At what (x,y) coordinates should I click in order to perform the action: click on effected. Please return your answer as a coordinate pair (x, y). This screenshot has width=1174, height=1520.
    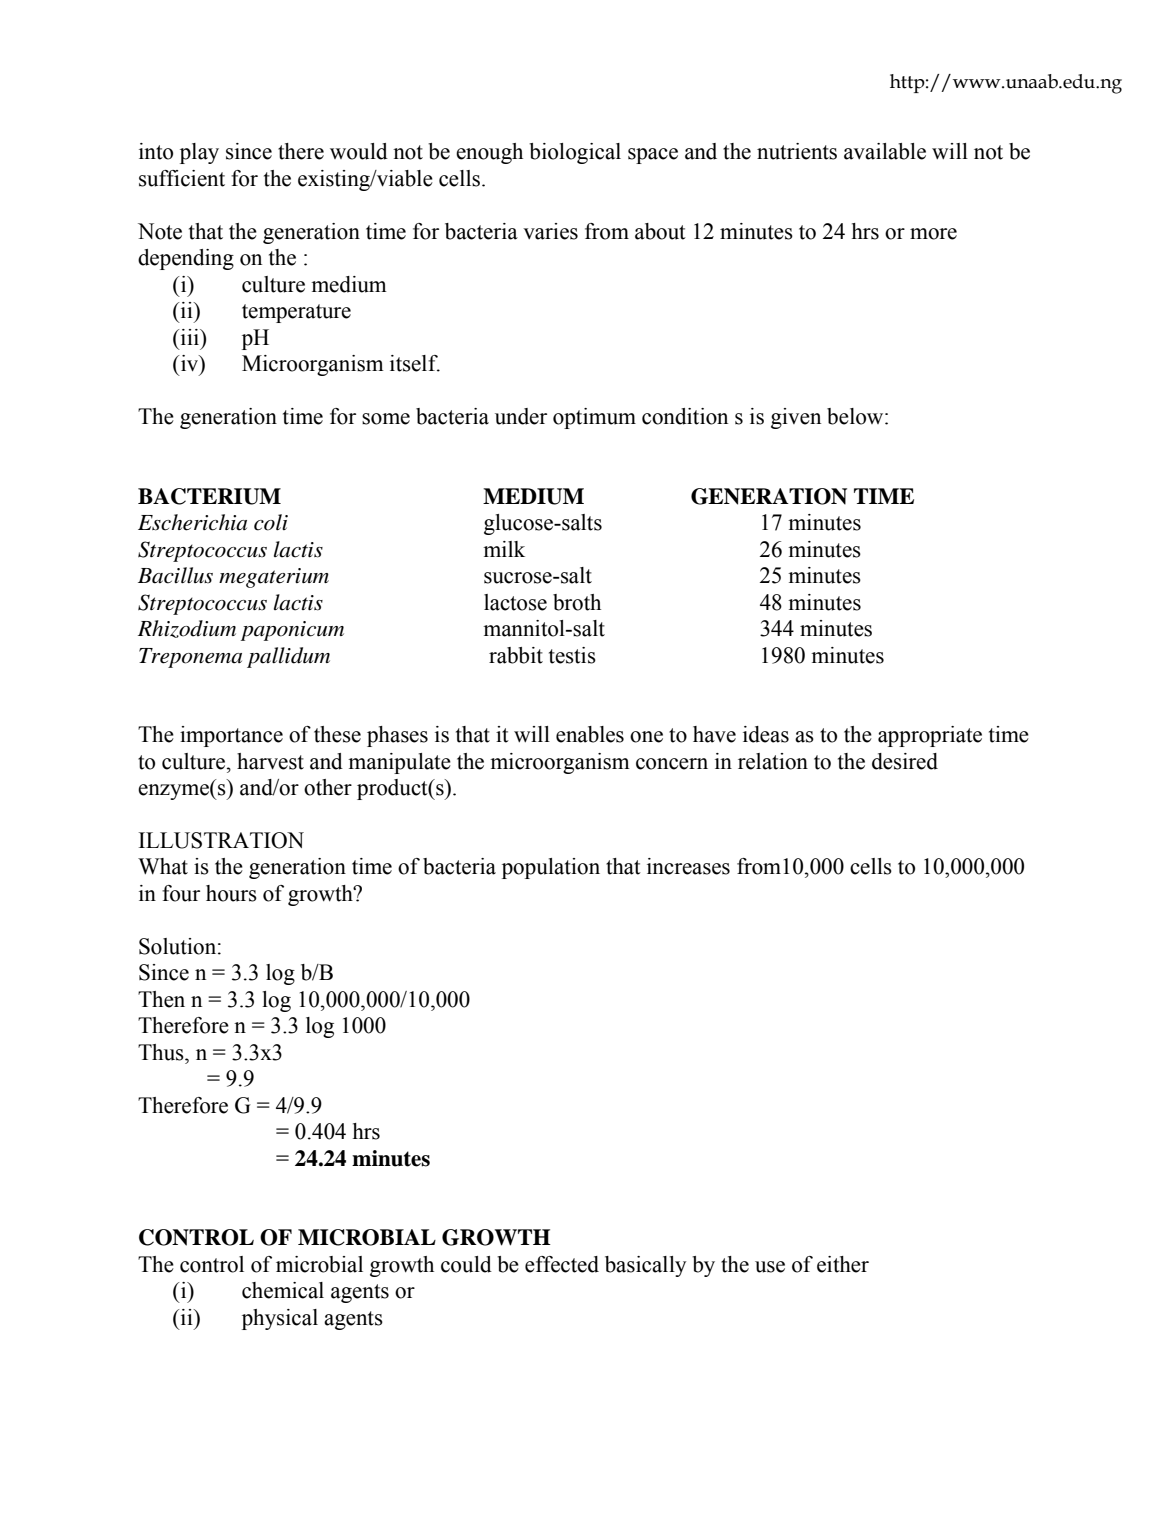
    Looking at the image, I should click on (562, 1264).
